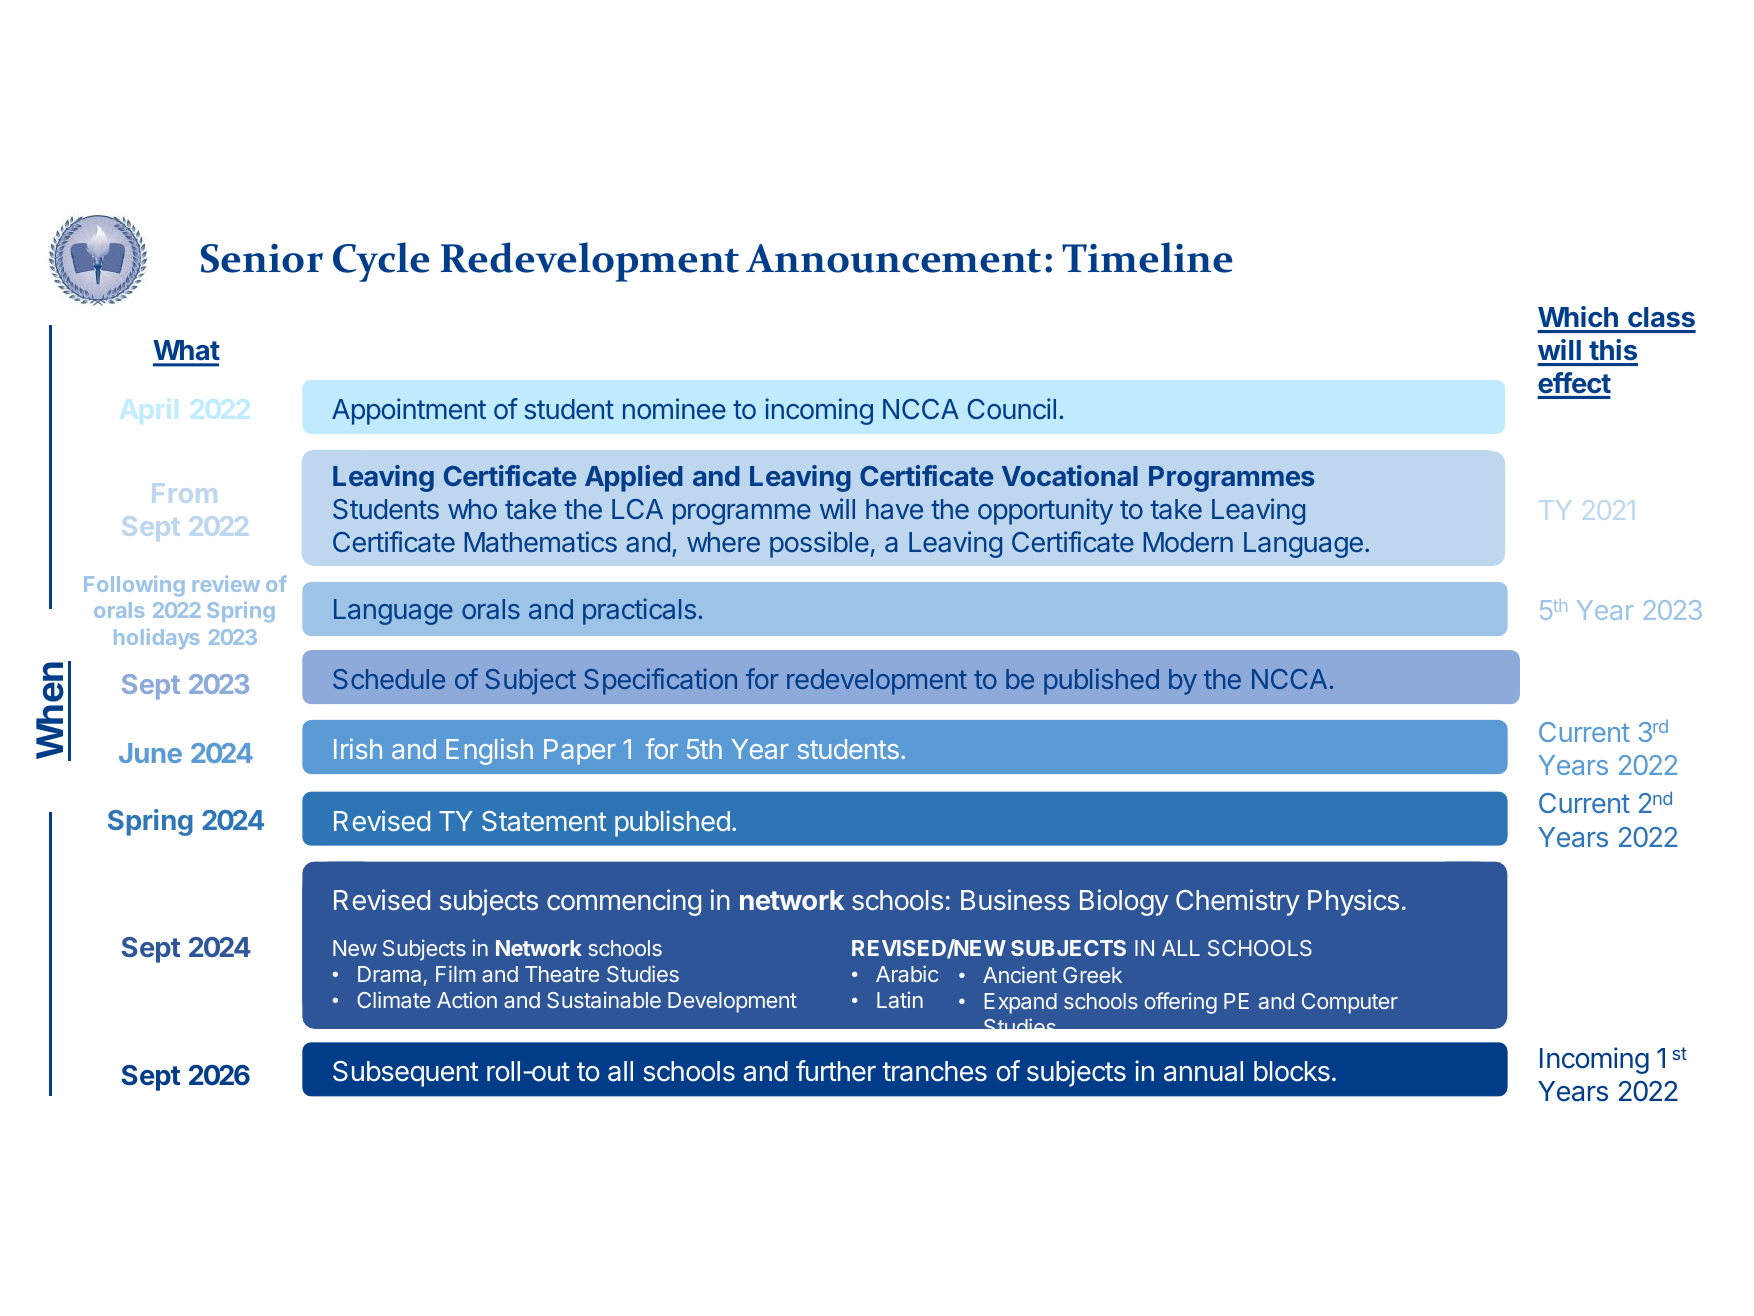 The height and width of the screenshot is (1316, 1754). I want to click on commencing, so click(624, 902).
